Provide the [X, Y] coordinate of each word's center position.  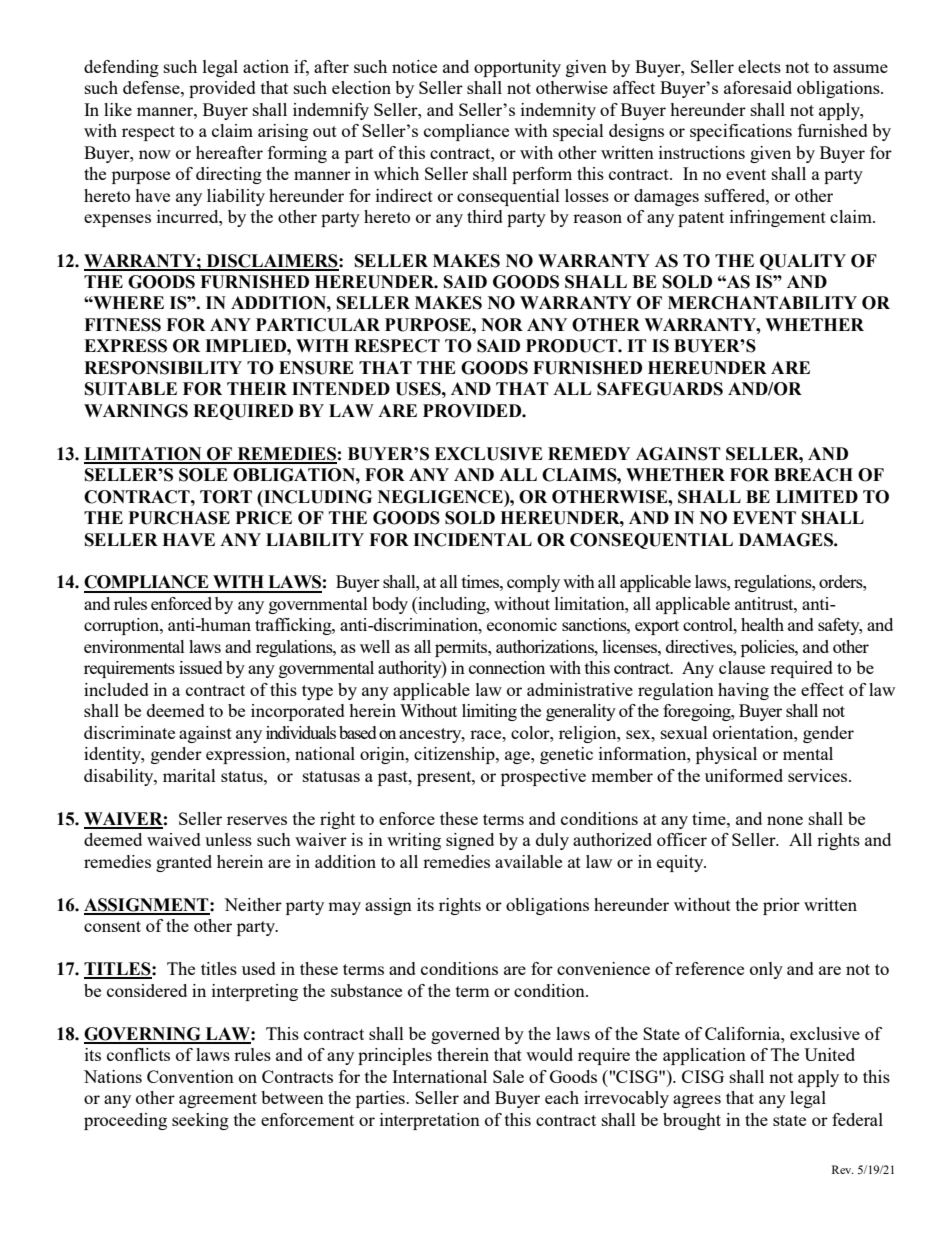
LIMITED [817, 496]
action [266, 66]
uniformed [744, 775]
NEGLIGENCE [441, 497]
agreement [218, 1100]
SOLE [203, 475]
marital [189, 775]
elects [759, 66]
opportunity [517, 68]
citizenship [455, 755]
